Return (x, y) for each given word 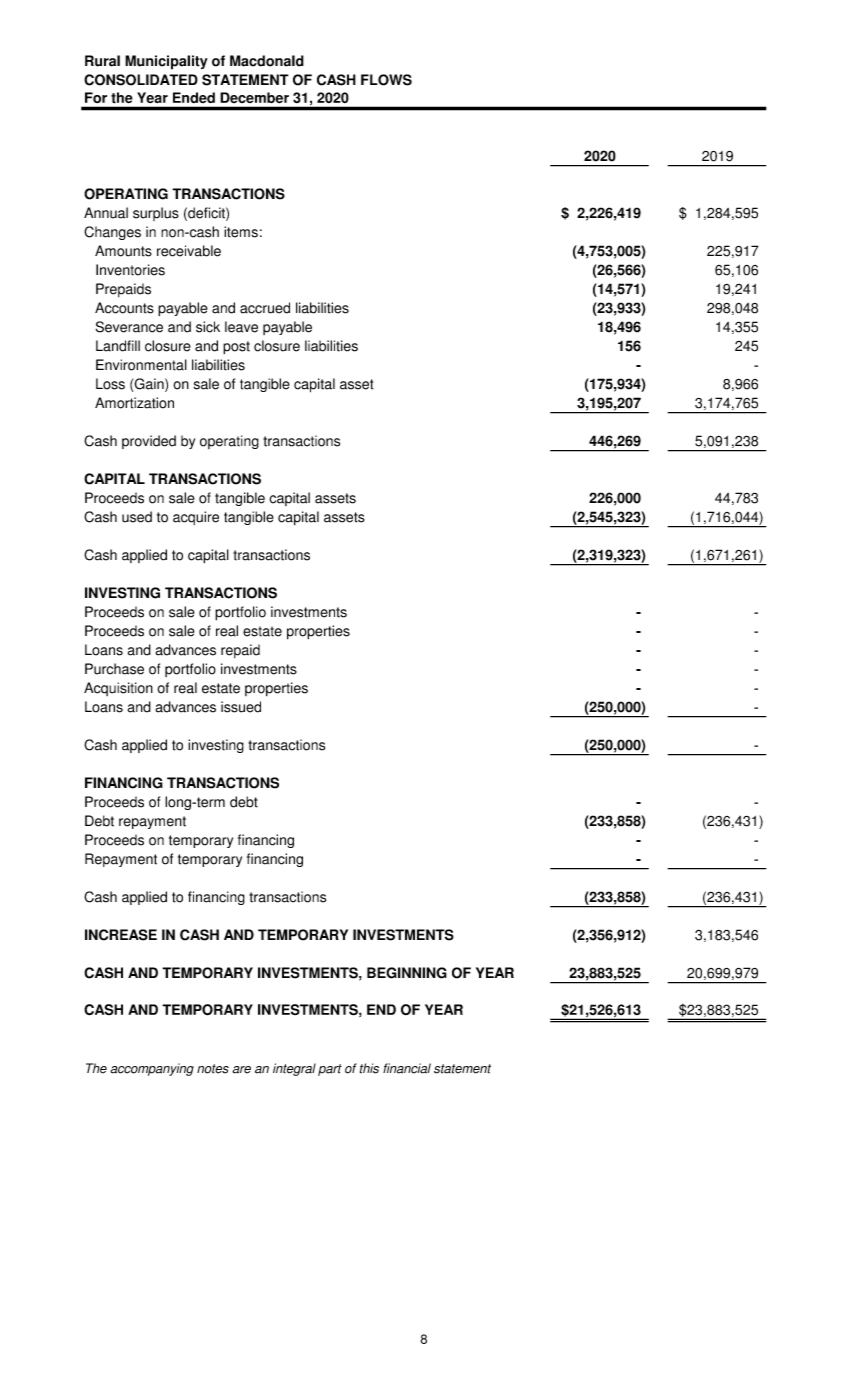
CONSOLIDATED (141, 80)
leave (241, 327)
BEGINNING (407, 973)
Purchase (114, 669)
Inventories (130, 270)
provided (149, 442)
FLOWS (386, 80)
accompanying (152, 1069)
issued (241, 707)
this (369, 1068)
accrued (265, 308)
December (255, 97)
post (236, 347)
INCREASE (121, 935)
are (241, 1070)
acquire (196, 518)
